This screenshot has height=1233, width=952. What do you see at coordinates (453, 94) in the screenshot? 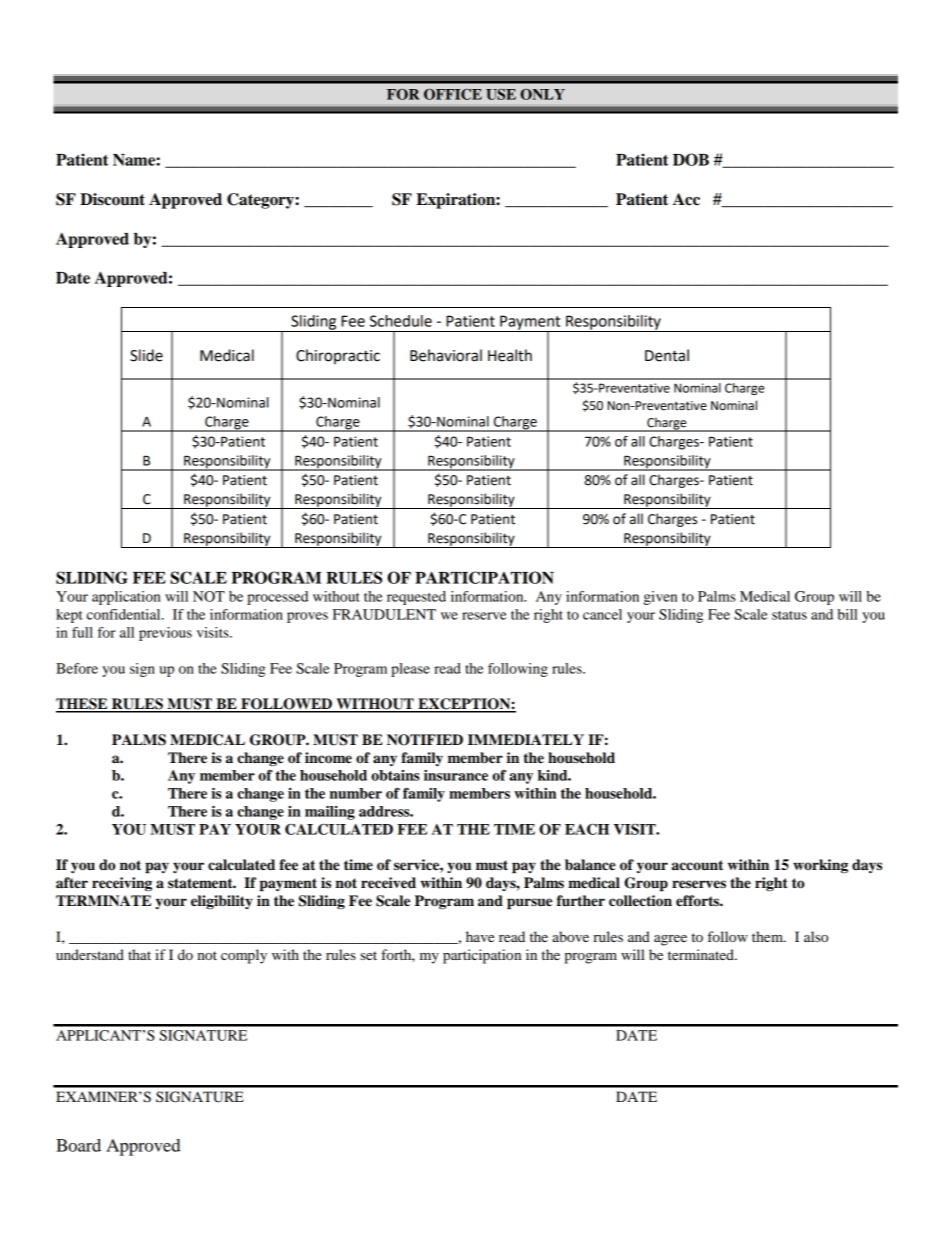
I see `OFFICE` at bounding box center [453, 94].
